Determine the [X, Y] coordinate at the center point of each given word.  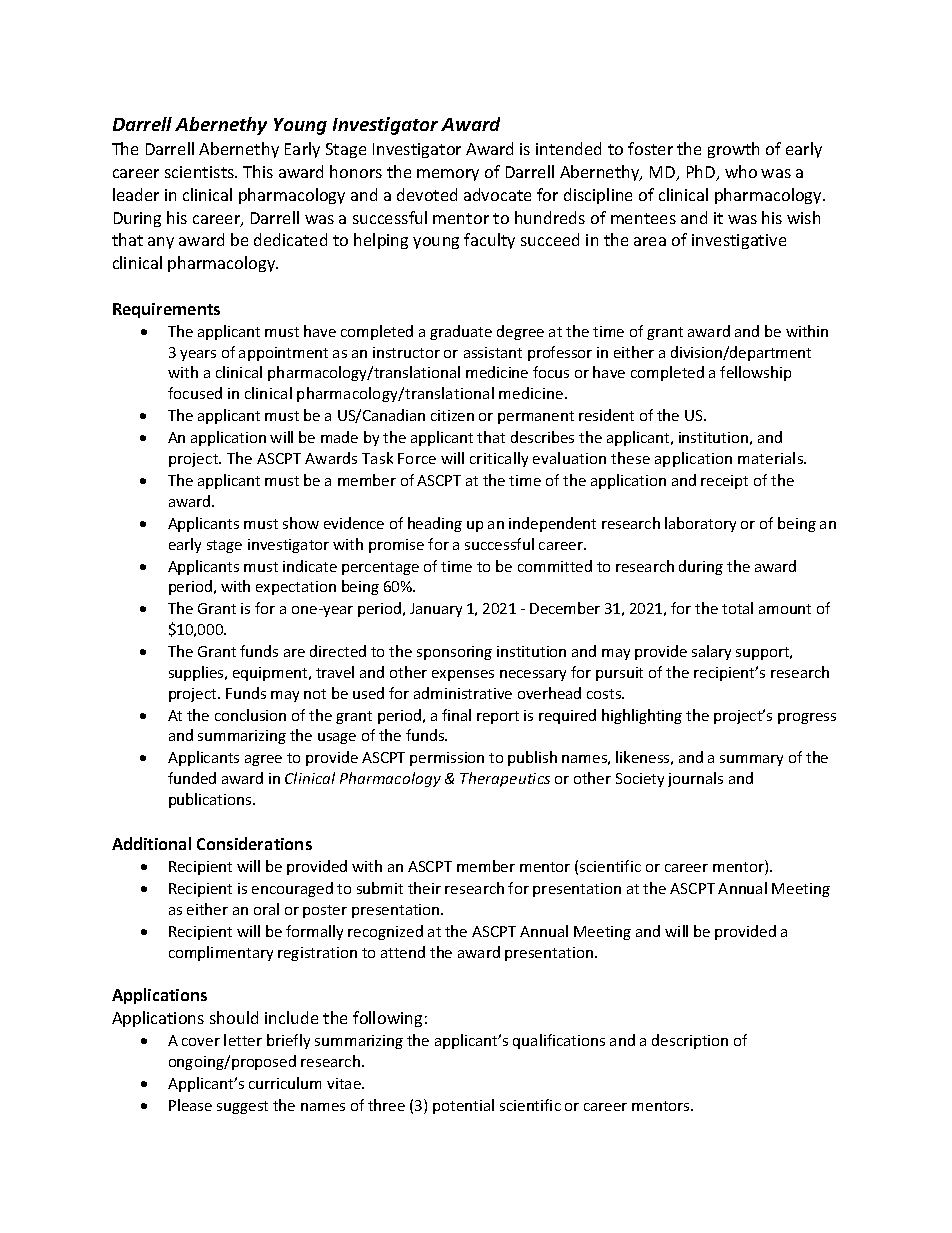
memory [448, 175]
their [424, 888]
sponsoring [454, 653]
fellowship [755, 373]
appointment [283, 354]
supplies [197, 673]
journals [695, 779]
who [741, 171]
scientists [200, 172]
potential [463, 1106]
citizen [452, 415]
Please [190, 1105]
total [737, 608]
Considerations [254, 843]
